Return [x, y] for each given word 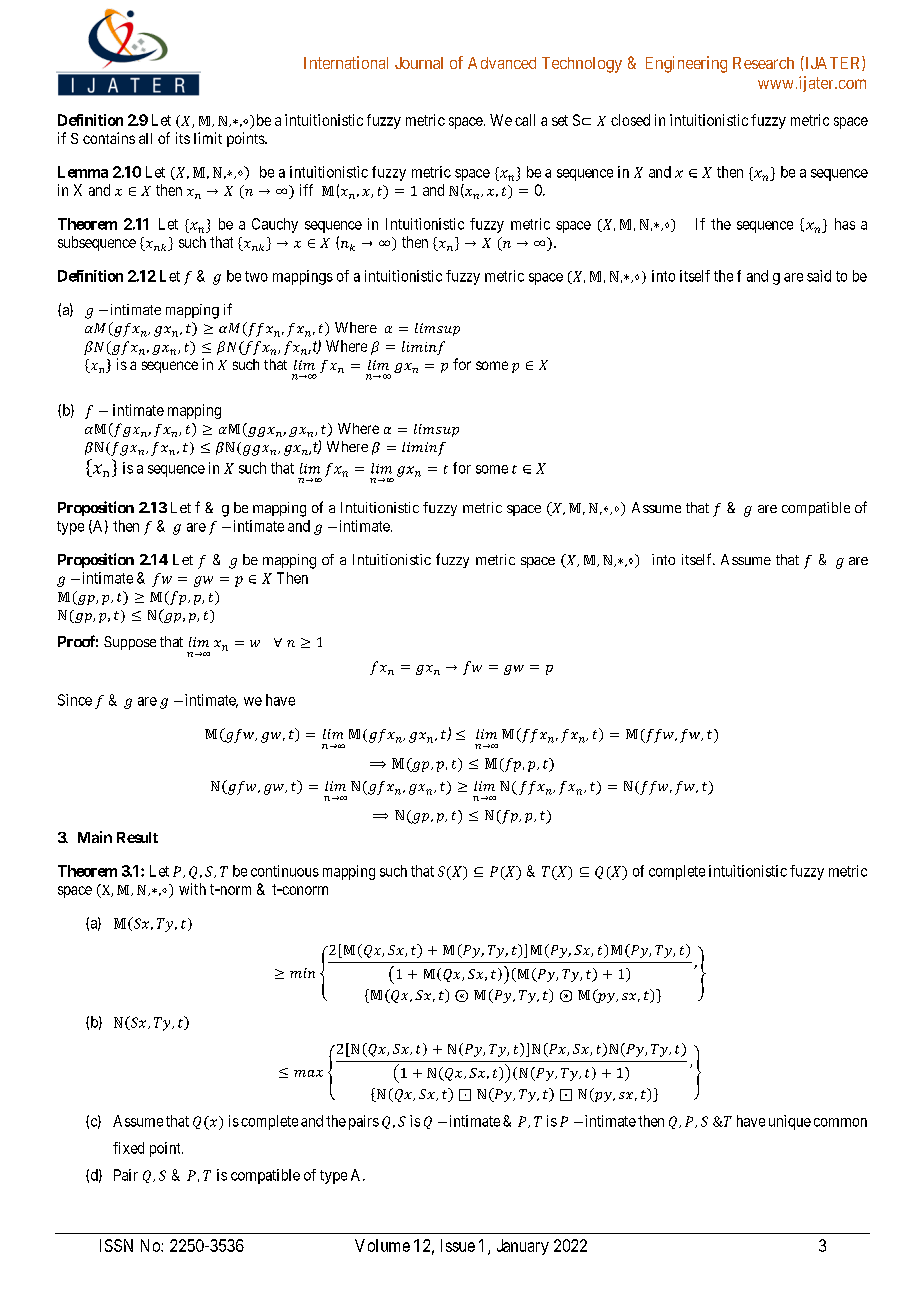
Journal [419, 63]
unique [790, 1122]
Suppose [130, 643]
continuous [285, 871]
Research [763, 63]
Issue [458, 1245]
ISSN [116, 1245]
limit [208, 138]
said [819, 276]
